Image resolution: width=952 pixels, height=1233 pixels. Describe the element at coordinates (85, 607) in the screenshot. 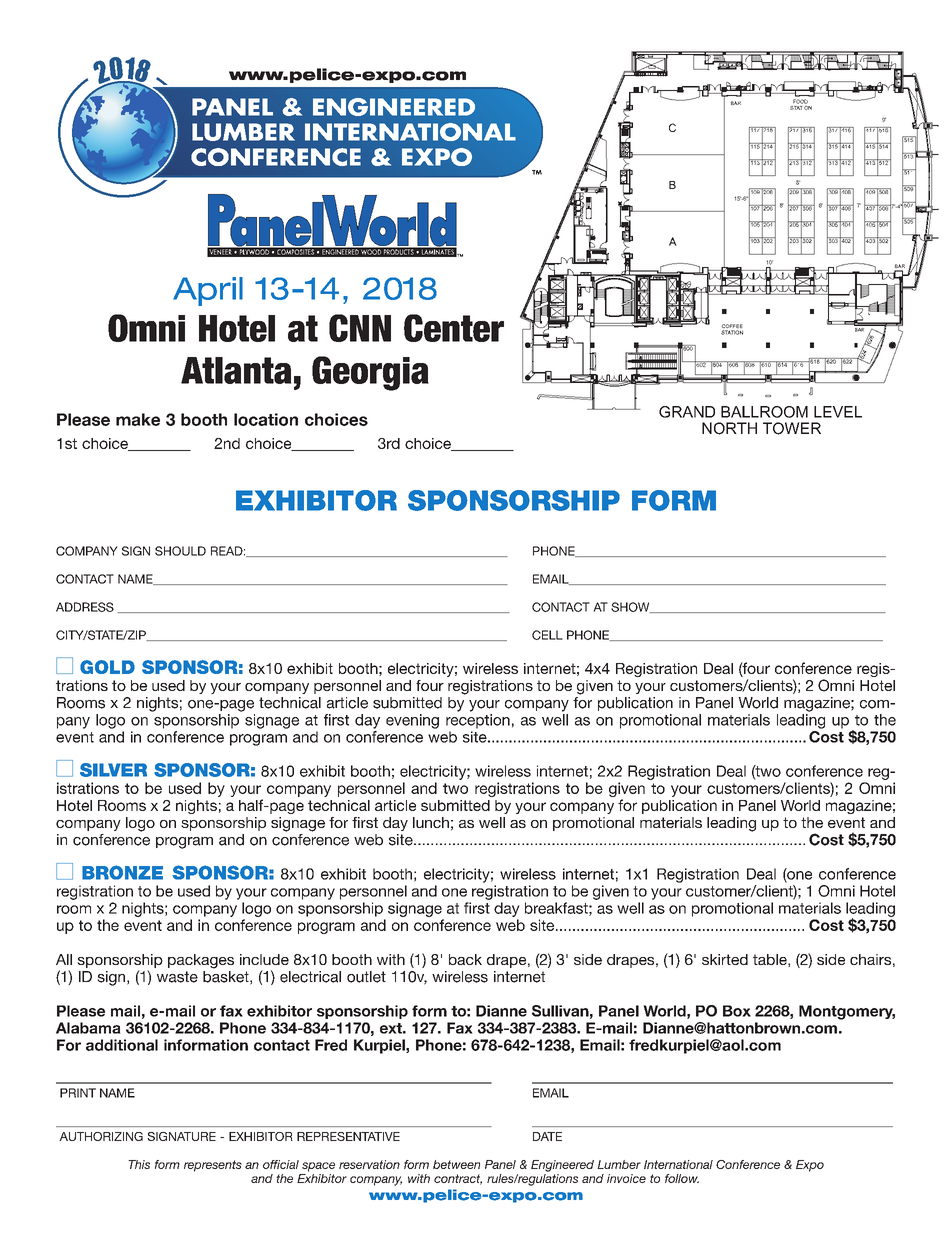

I see `ADDRESS` at that location.
